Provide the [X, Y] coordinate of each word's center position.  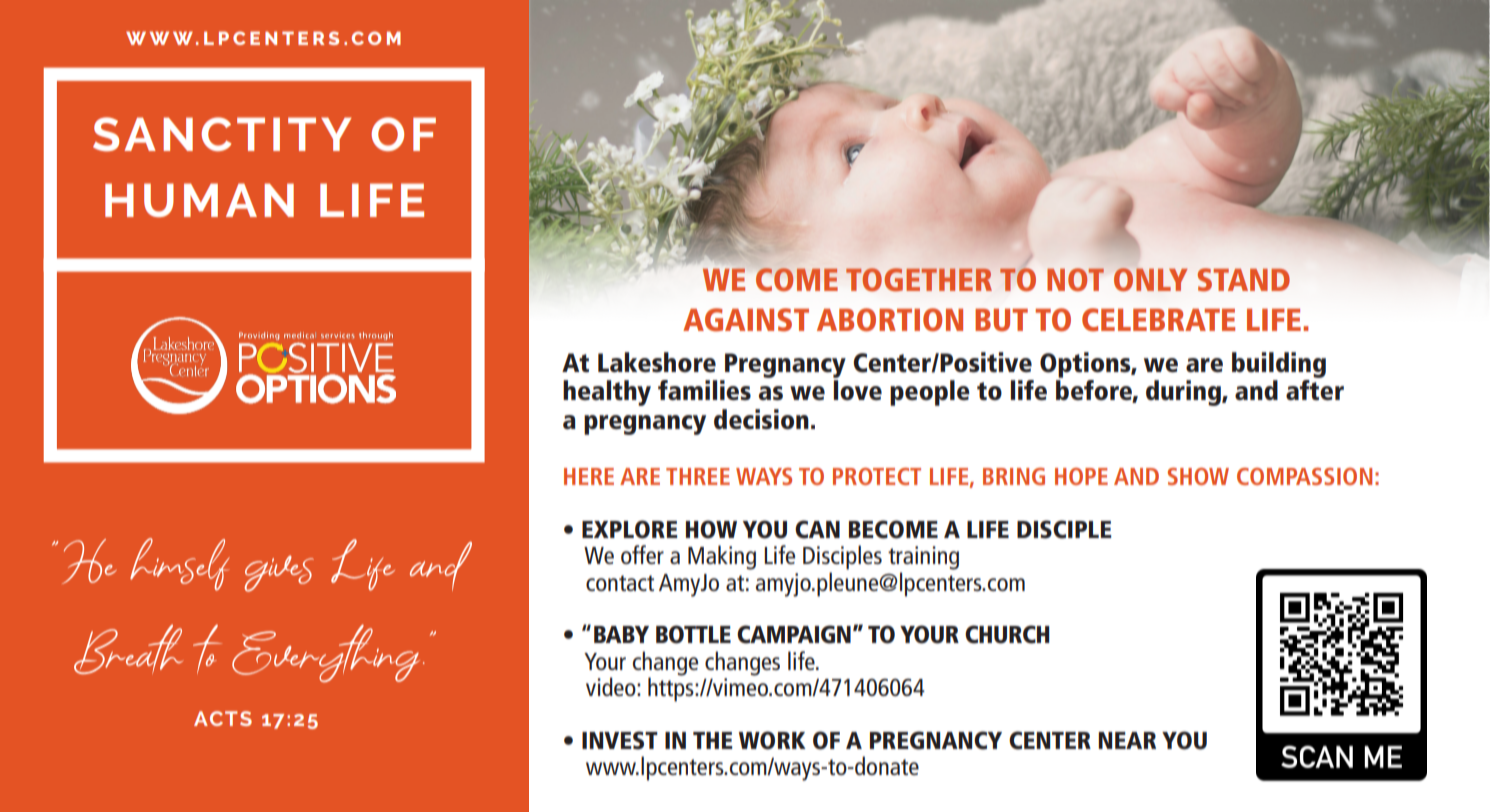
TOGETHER [919, 279]
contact [620, 583]
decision [761, 419]
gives [279, 573]
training [923, 558]
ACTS [223, 718]
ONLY [1150, 279]
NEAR [1127, 740]
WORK [772, 740]
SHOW [1198, 476]
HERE [589, 476]
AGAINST [746, 320]
